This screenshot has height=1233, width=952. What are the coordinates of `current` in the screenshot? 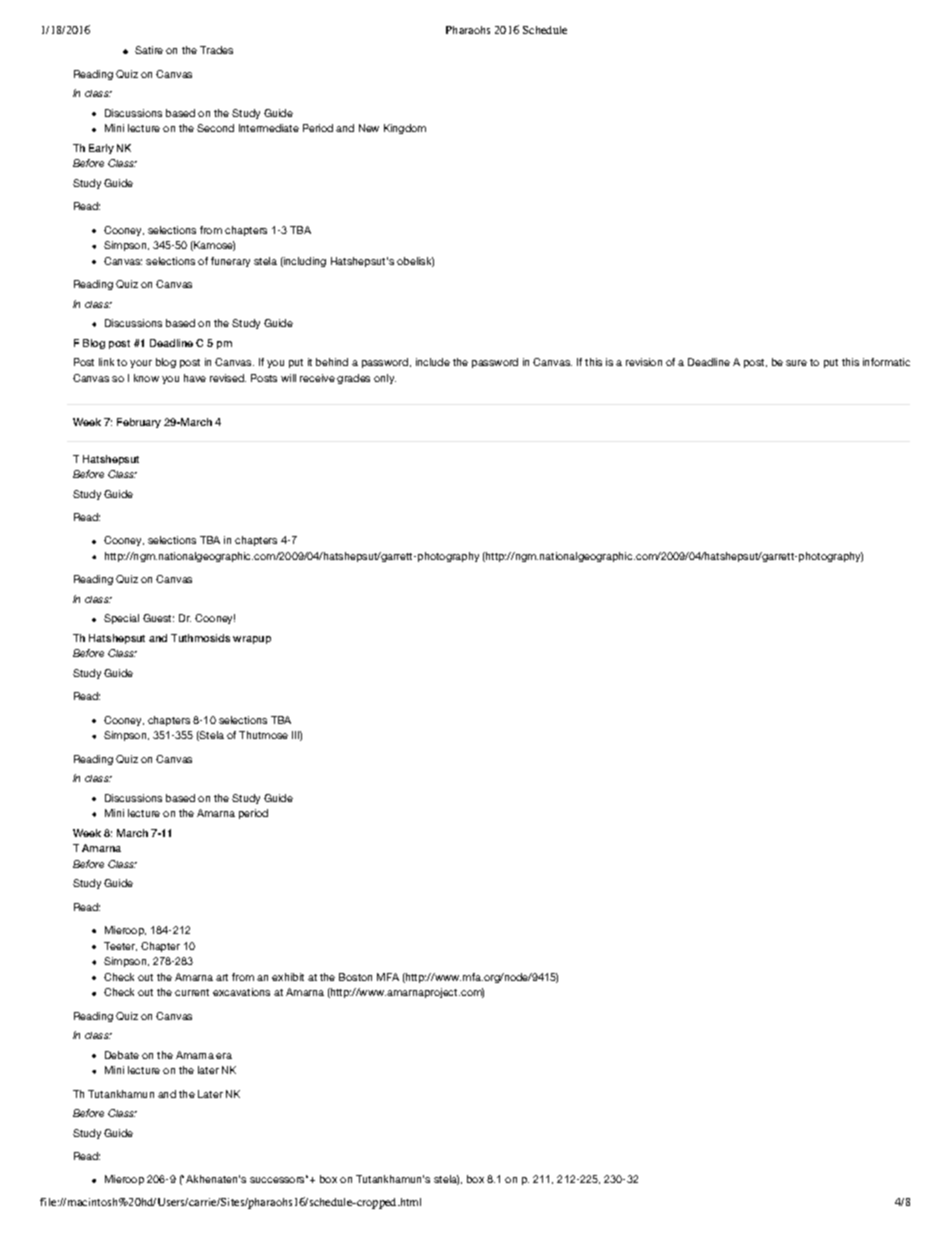 It's located at (192, 992).
